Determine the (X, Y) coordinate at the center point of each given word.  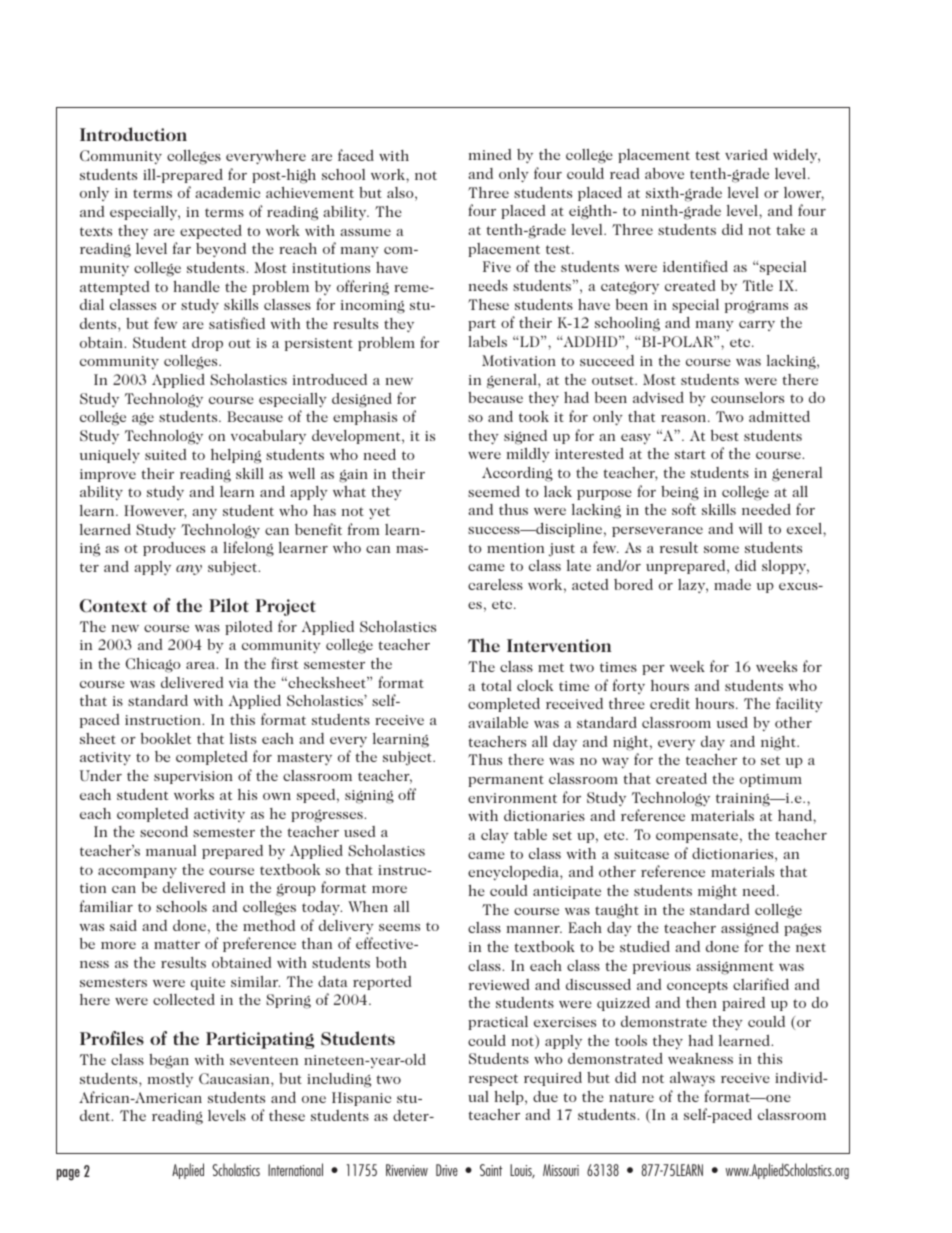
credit (670, 703)
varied (746, 154)
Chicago (153, 665)
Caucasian (235, 1080)
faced (356, 155)
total (496, 685)
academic (227, 192)
